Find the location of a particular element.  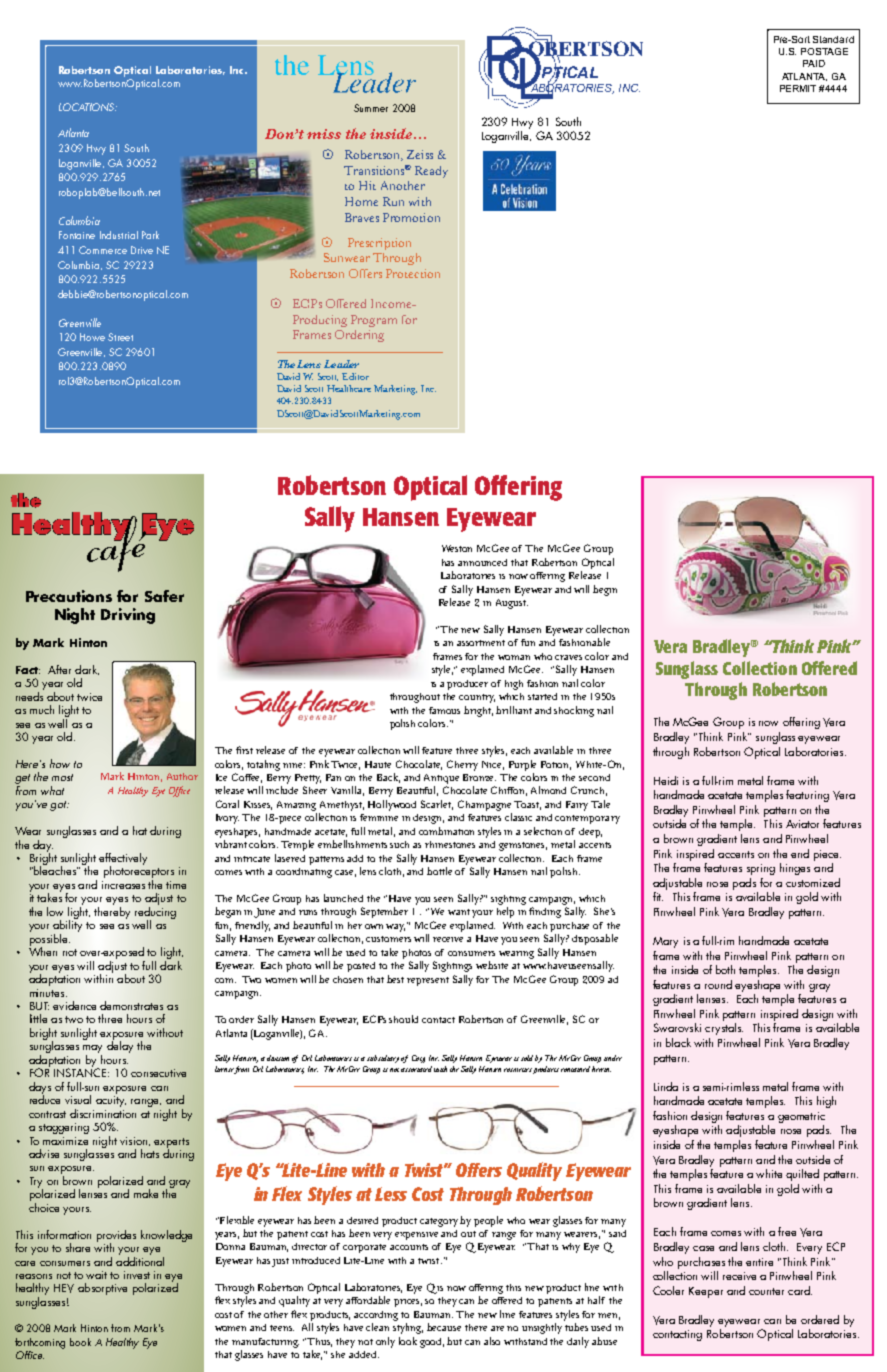

counter is located at coordinates (766, 1291).
